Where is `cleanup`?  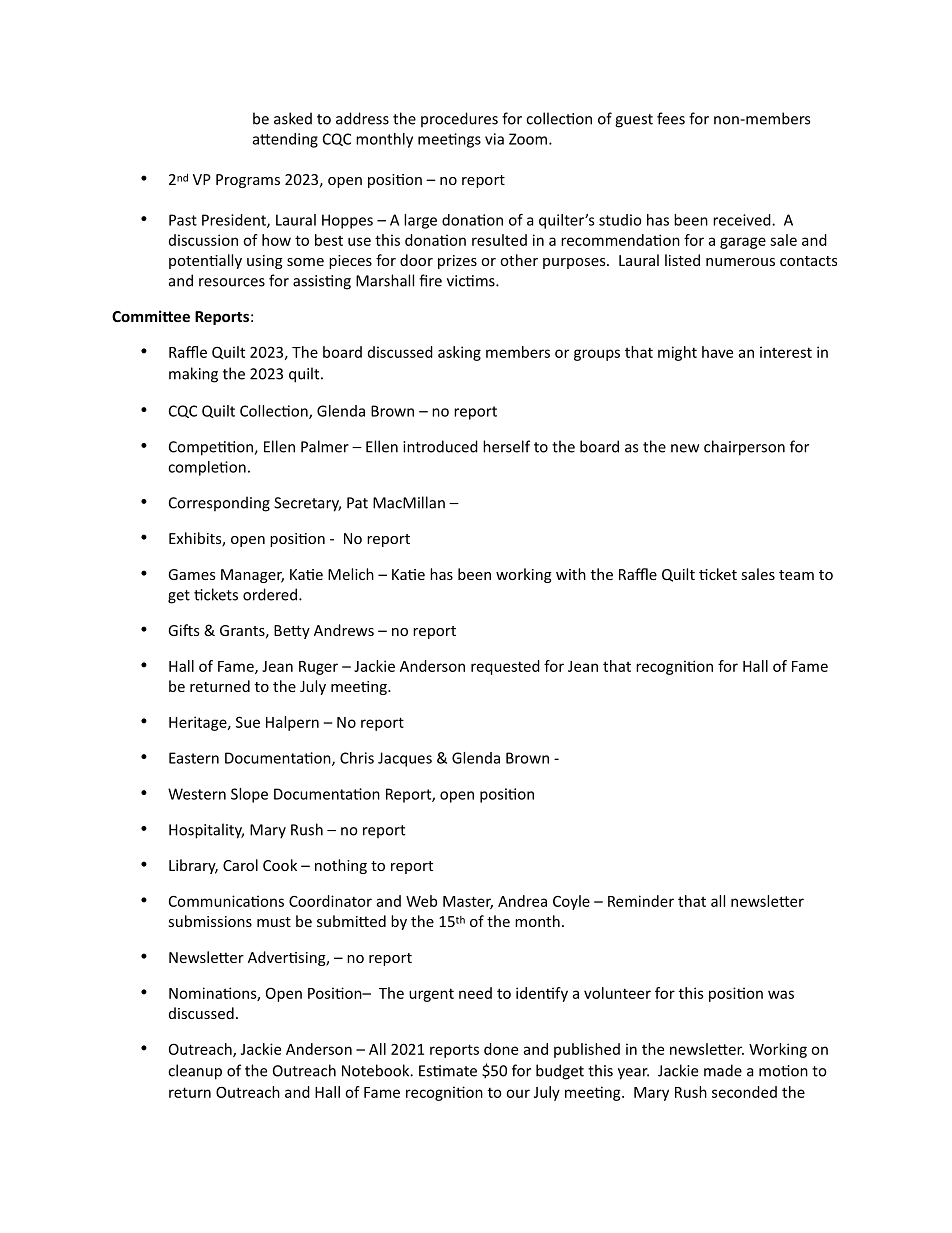
cleanup is located at coordinates (195, 1072).
